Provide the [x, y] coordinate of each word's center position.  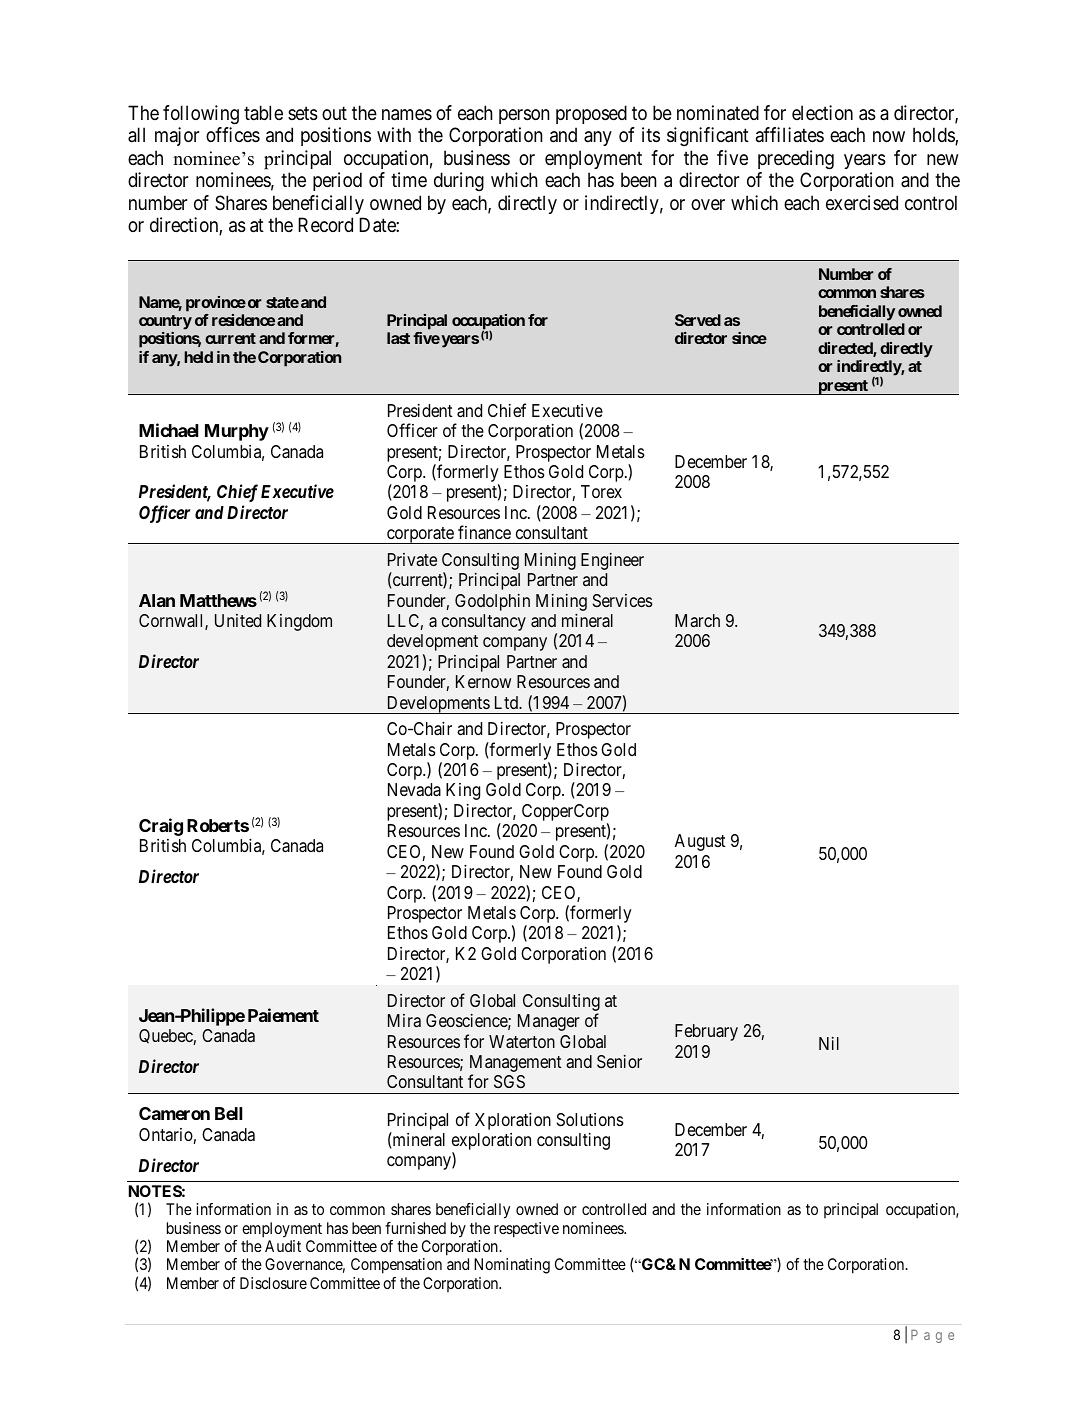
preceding [796, 160]
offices [233, 134]
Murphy [237, 432]
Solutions [590, 1119]
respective [526, 1230]
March [697, 620]
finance [484, 532]
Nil [829, 1043]
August [700, 842]
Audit [283, 1246]
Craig [161, 827]
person [524, 116]
